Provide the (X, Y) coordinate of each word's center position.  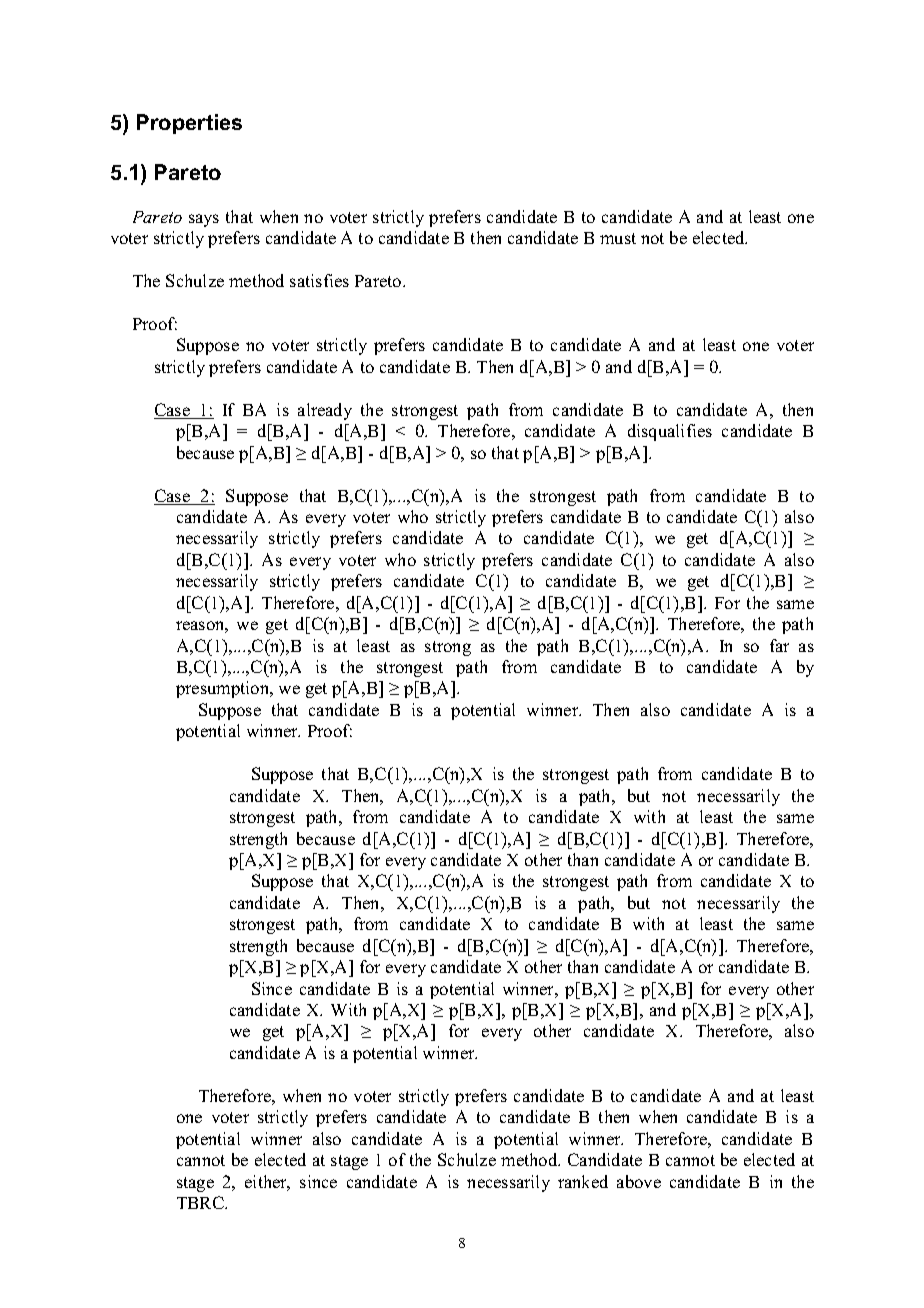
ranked (583, 1181)
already (325, 411)
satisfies (319, 280)
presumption (224, 689)
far (779, 645)
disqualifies (670, 432)
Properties (189, 124)
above (639, 1181)
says (204, 220)
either (267, 1183)
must (618, 238)
